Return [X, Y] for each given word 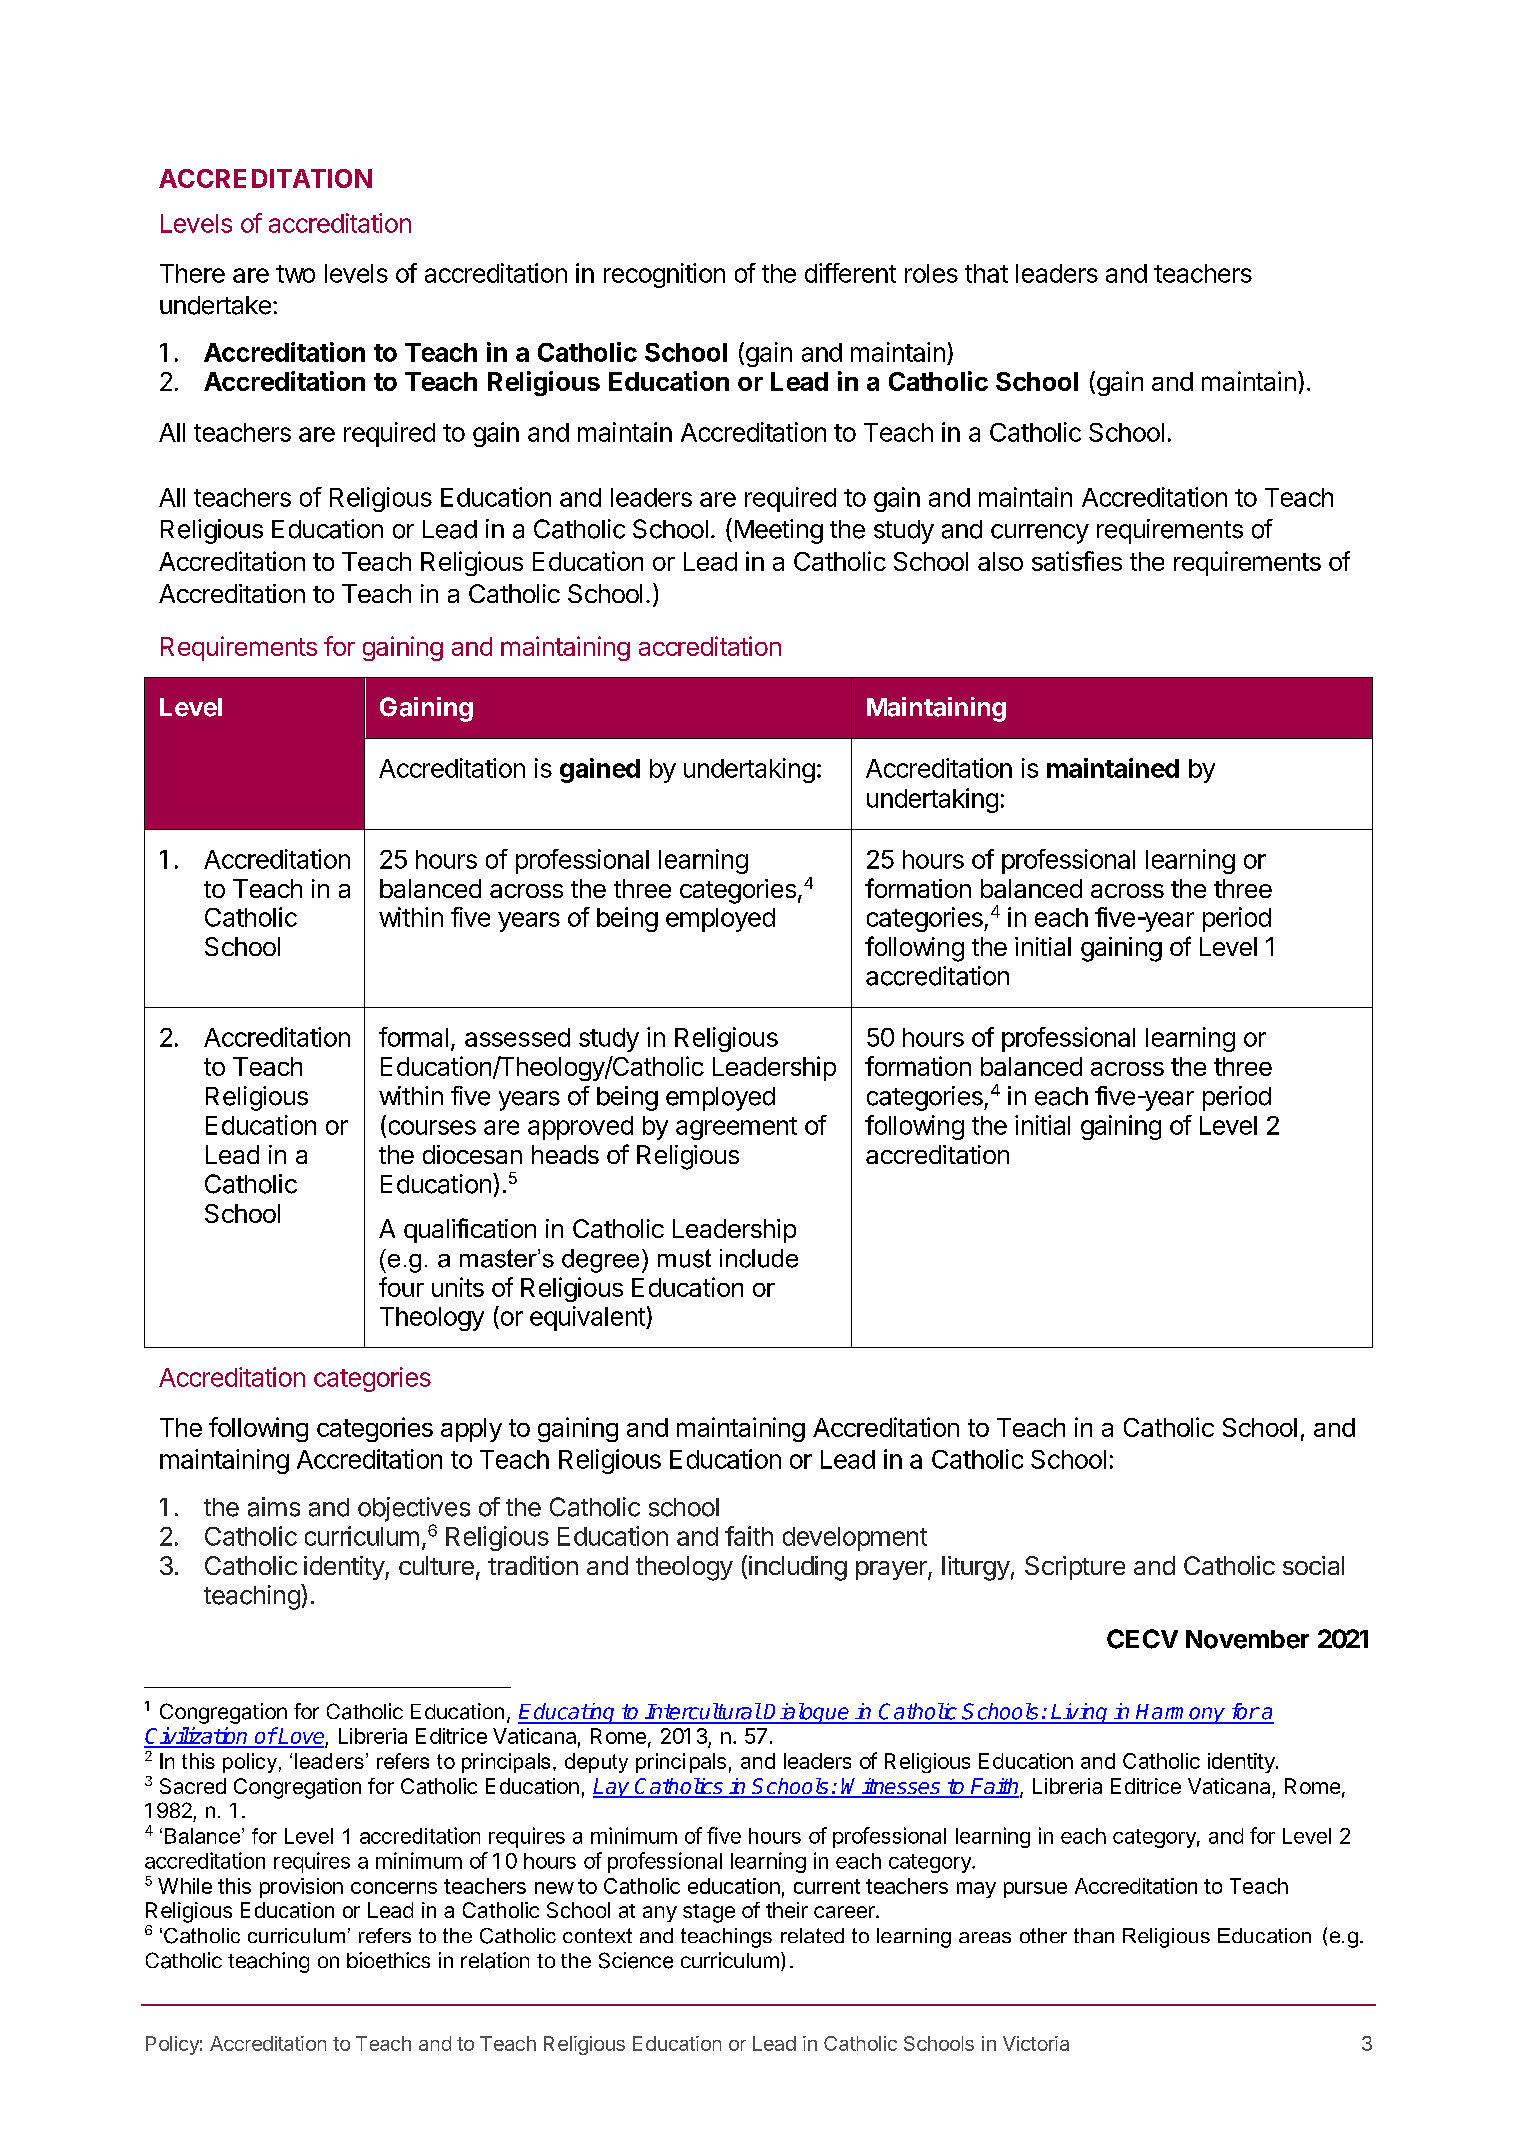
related [812, 1935]
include [759, 1258]
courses [432, 1127]
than [1094, 1935]
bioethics [388, 1960]
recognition [664, 275]
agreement [736, 1128]
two [295, 274]
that [986, 273]
